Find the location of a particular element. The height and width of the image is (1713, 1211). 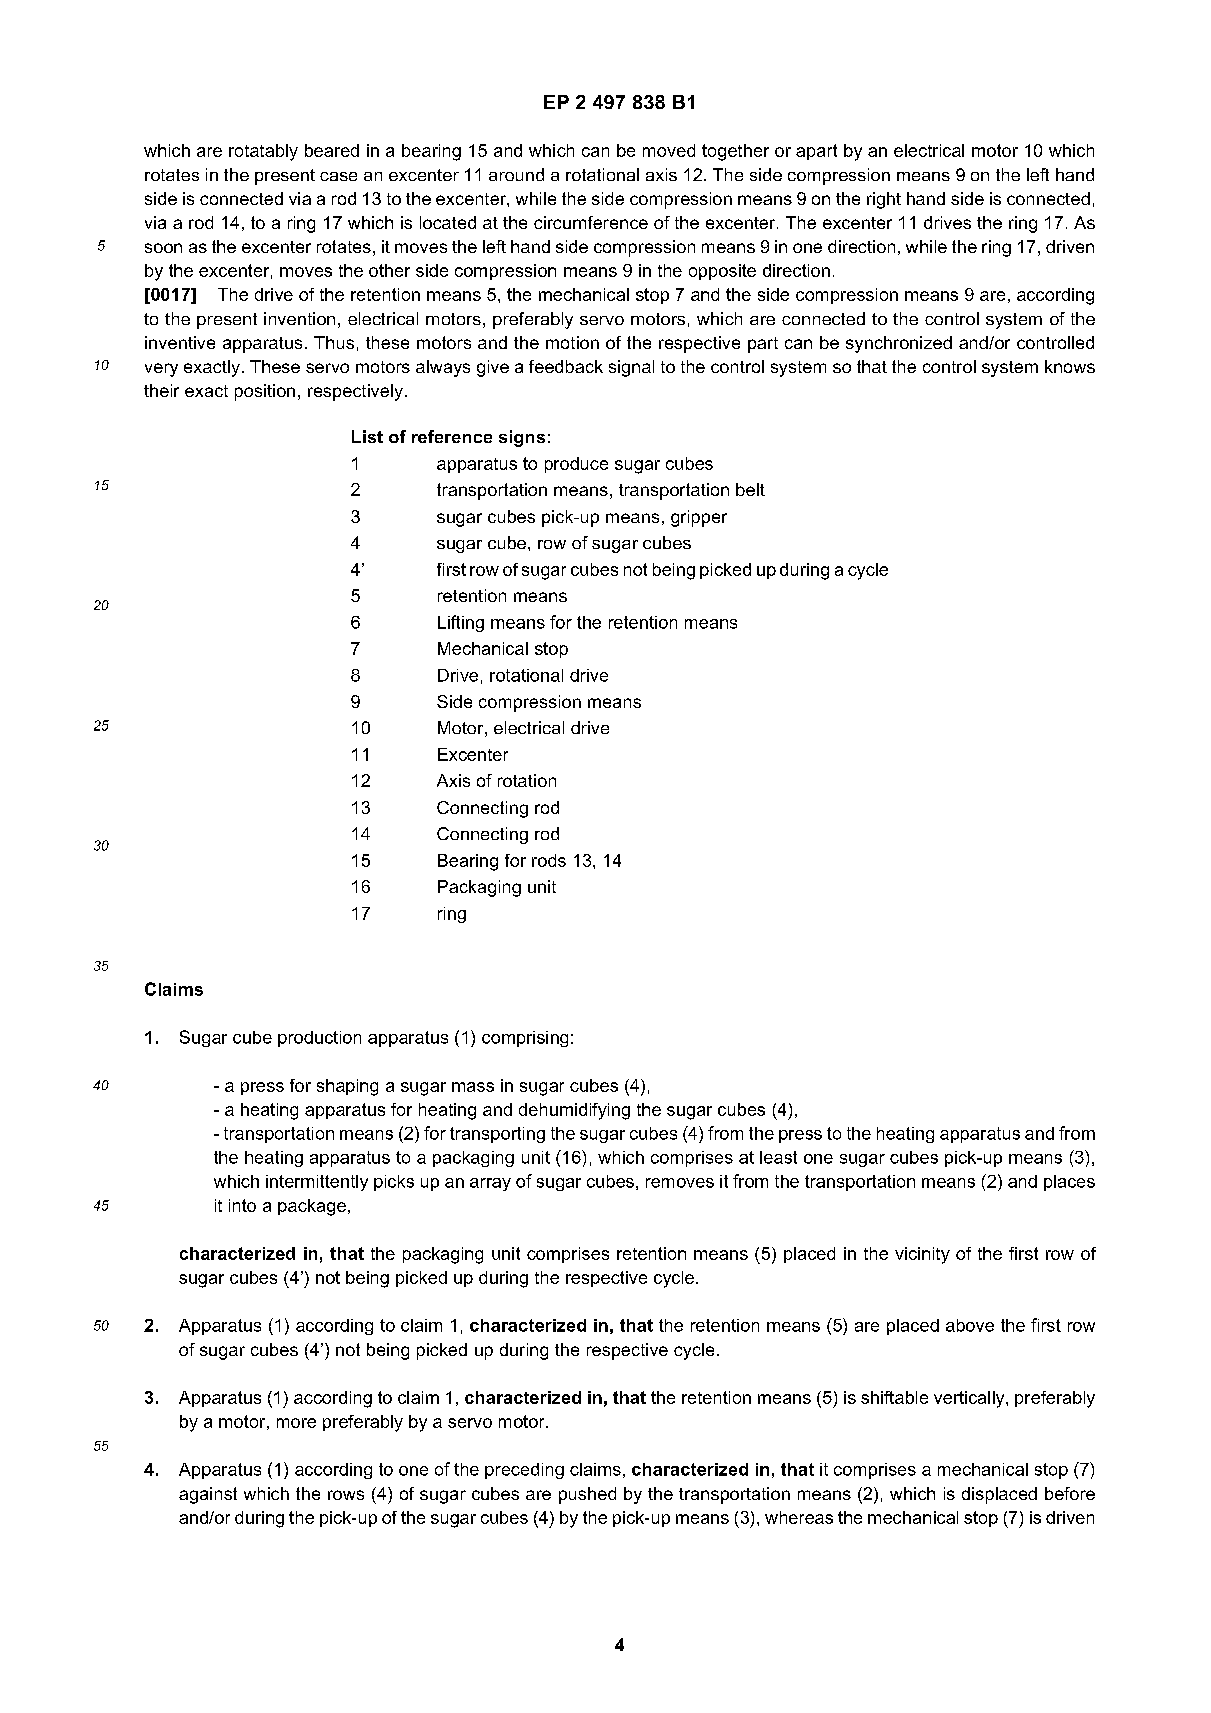

pushed is located at coordinates (587, 1495).
